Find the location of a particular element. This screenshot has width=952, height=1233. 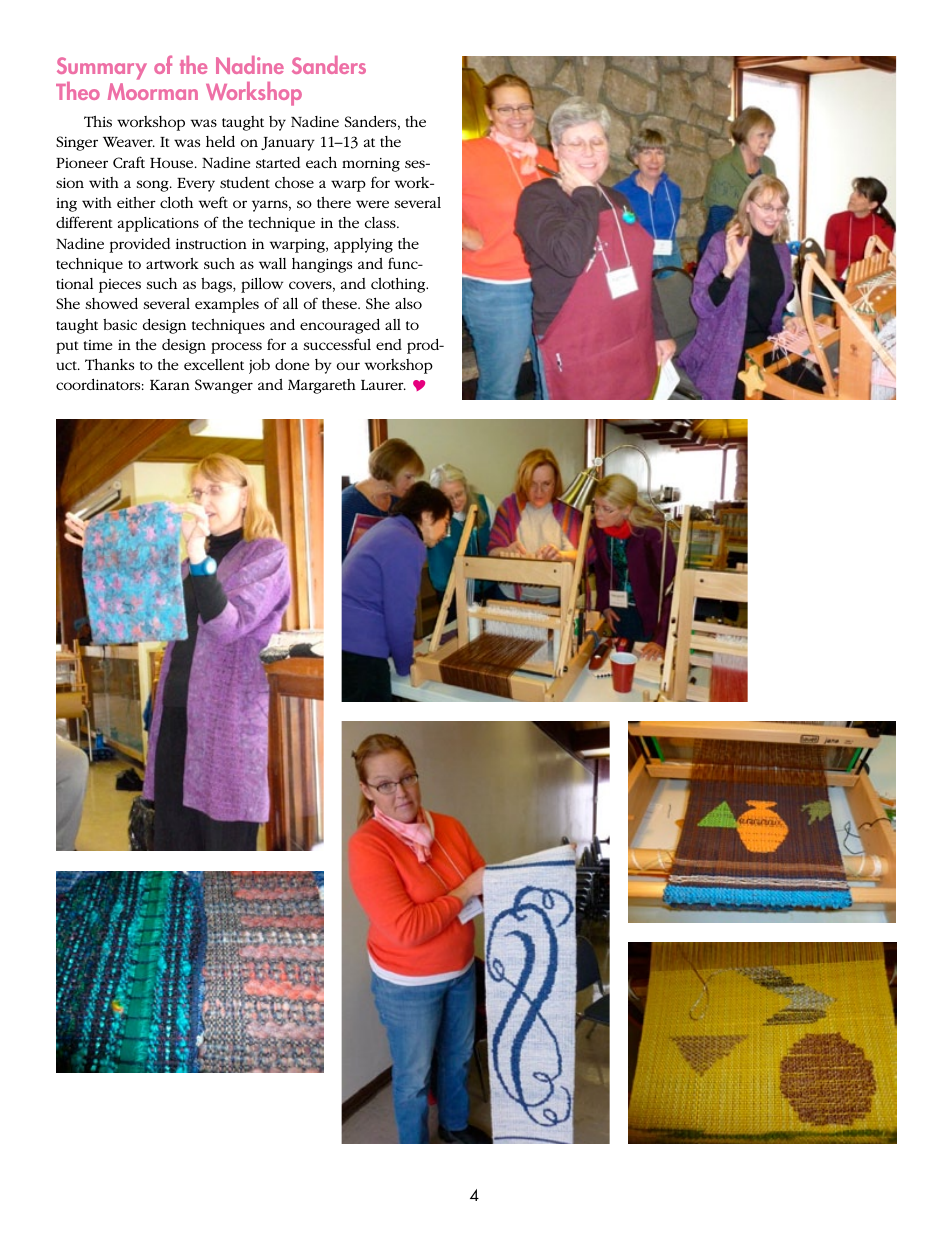

held is located at coordinates (220, 141).
